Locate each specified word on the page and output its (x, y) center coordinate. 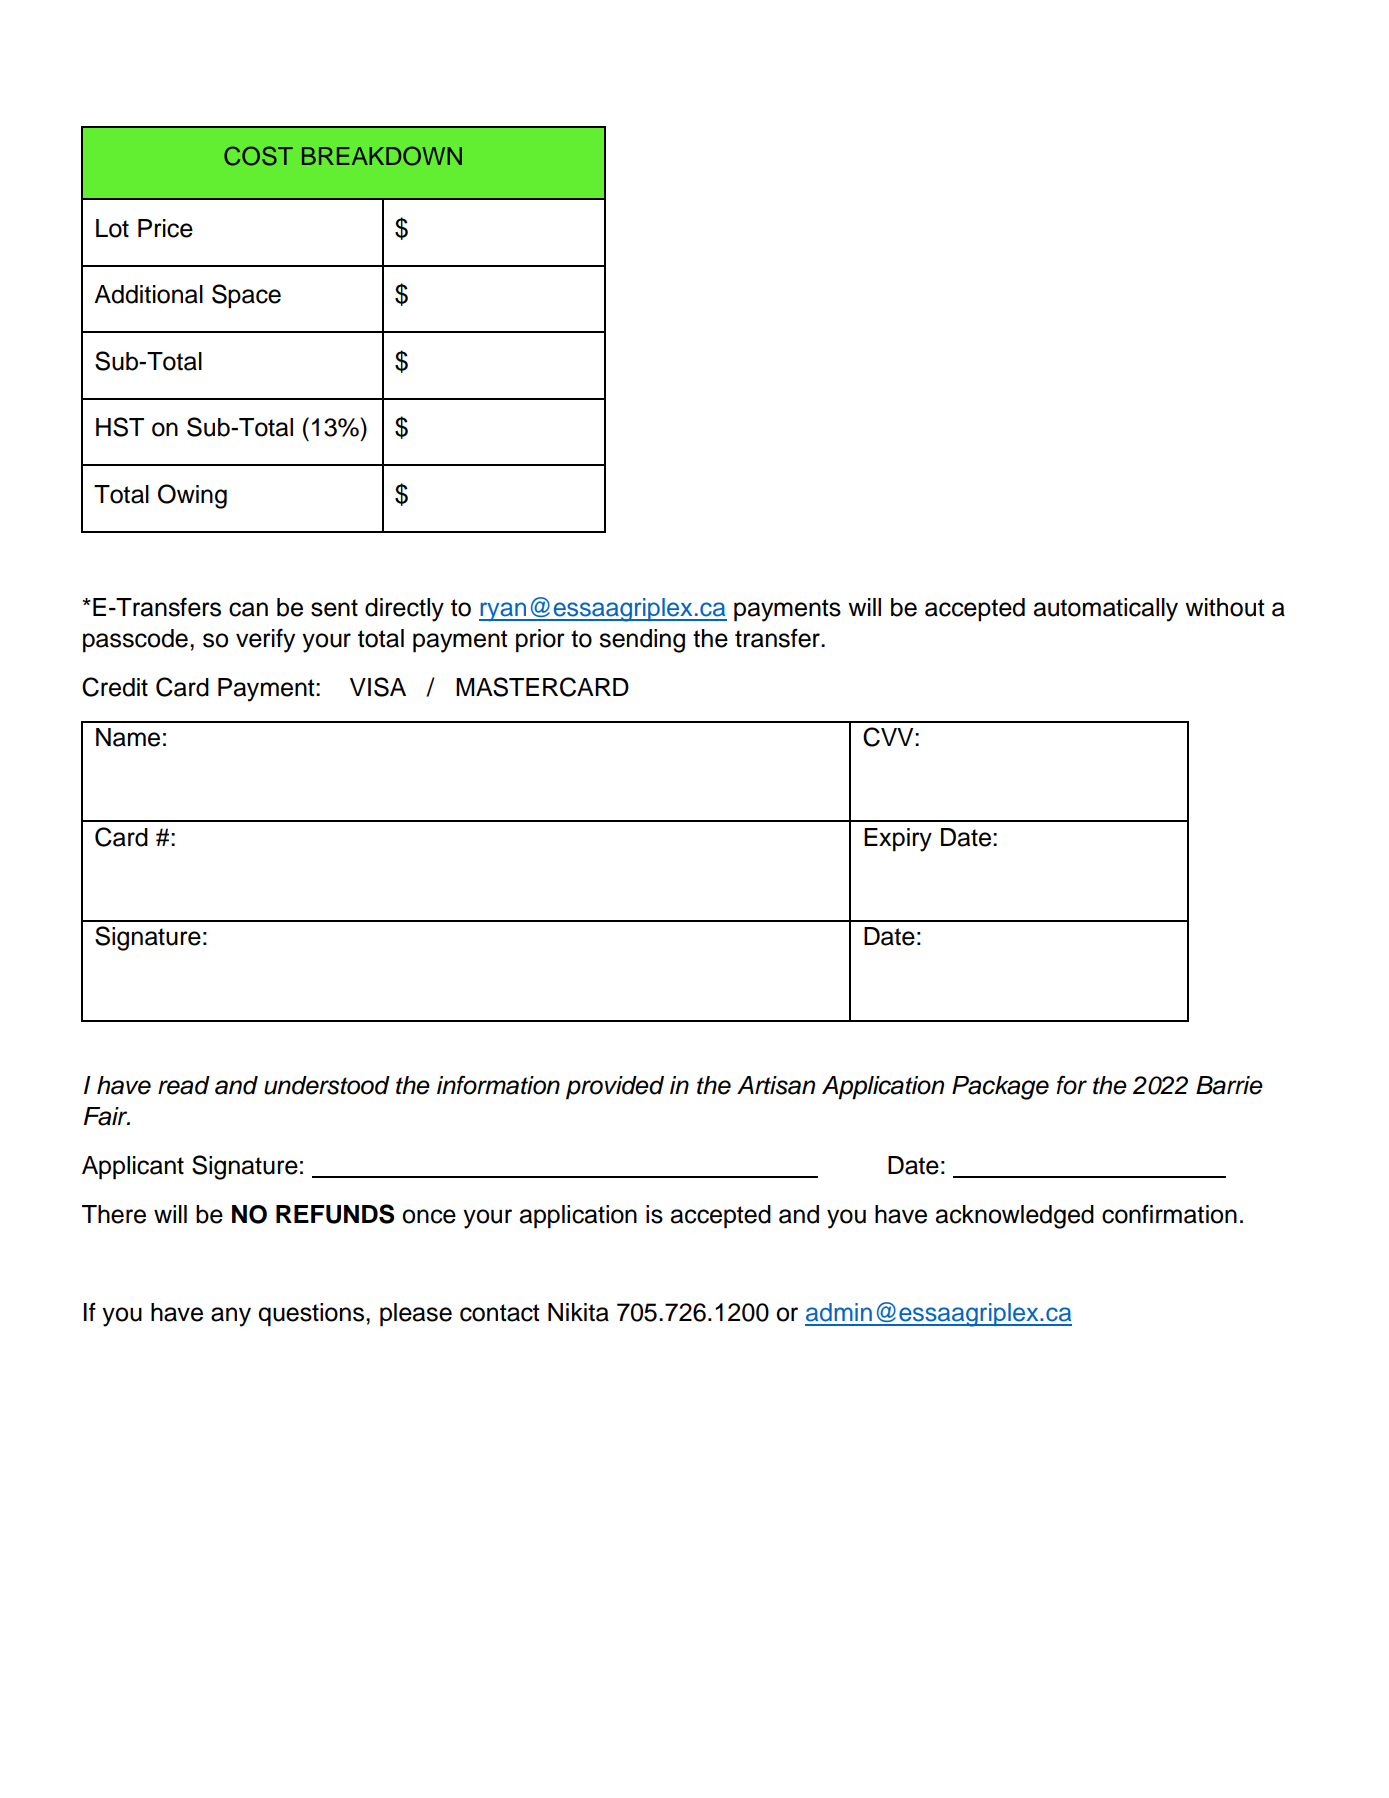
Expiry (898, 840)
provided (615, 1088)
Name (128, 737)
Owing (192, 496)
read (184, 1085)
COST (258, 156)
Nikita (578, 1312)
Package (1000, 1088)
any (231, 1317)
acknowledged (1015, 1217)
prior (540, 641)
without (1225, 607)
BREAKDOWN (382, 156)
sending (642, 641)
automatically (1106, 610)
